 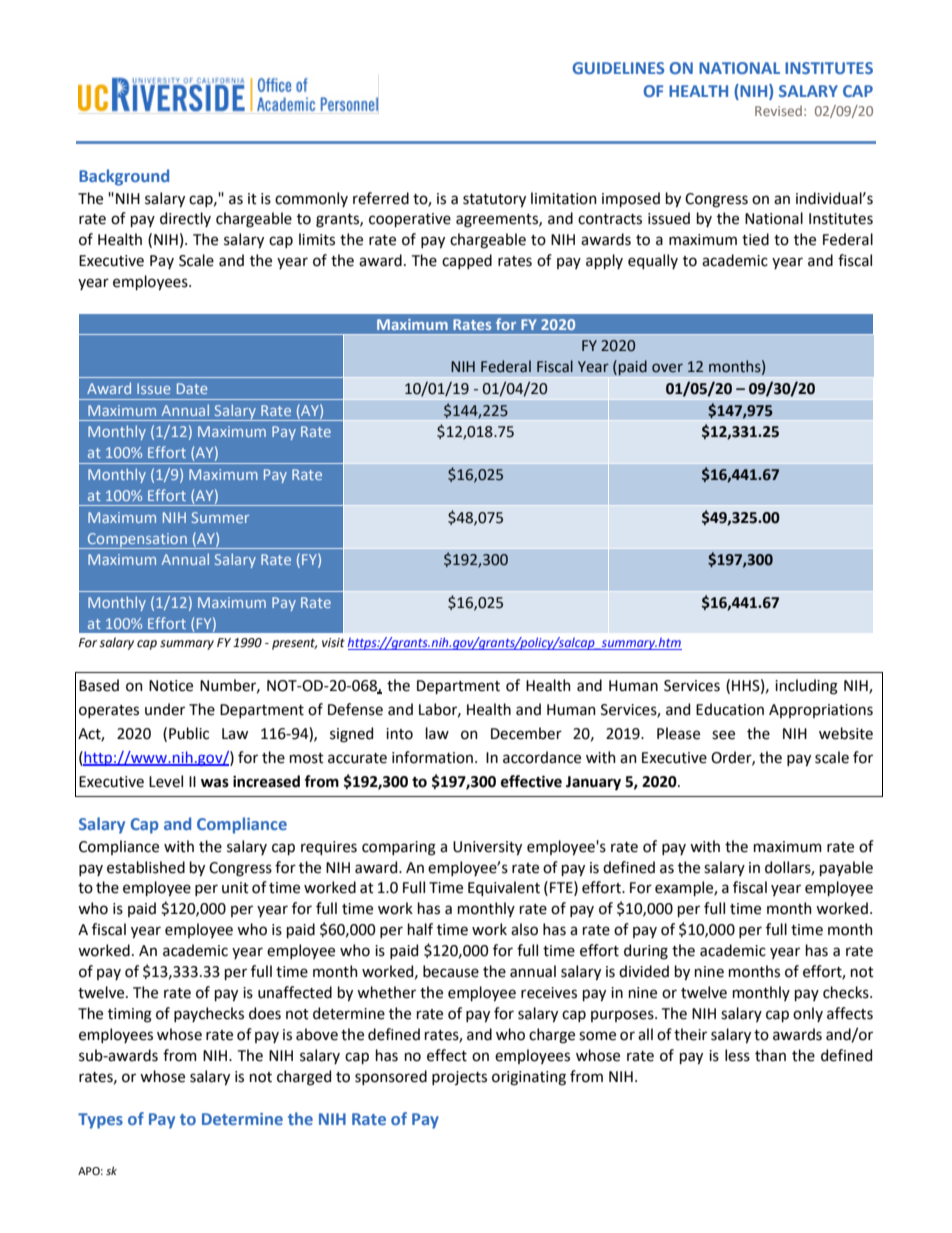 What do you see at coordinates (192, 388) in the screenshot?
I see `Date` at bounding box center [192, 388].
